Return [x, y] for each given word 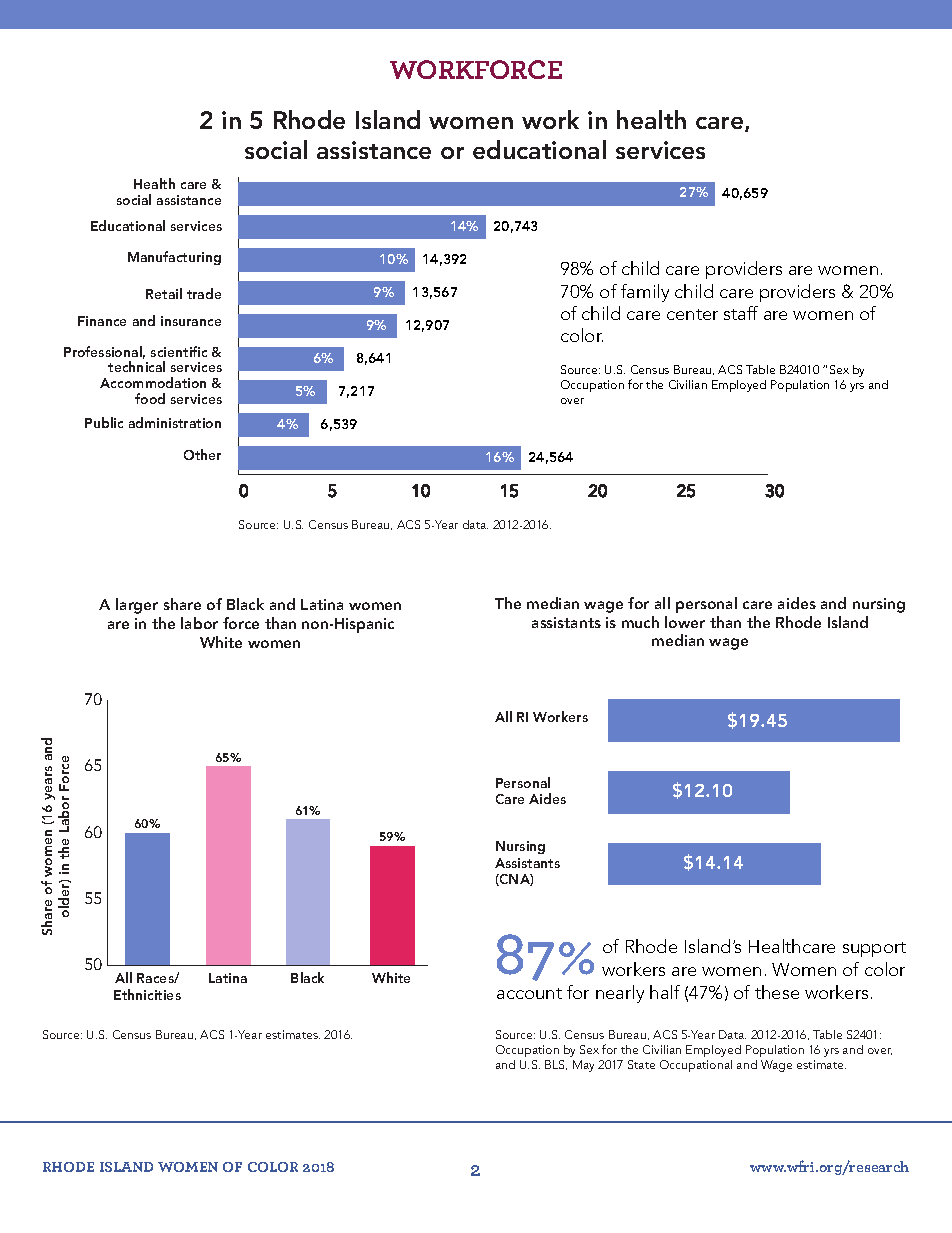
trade [204, 293]
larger [137, 606]
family [645, 293]
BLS [556, 1065]
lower [685, 622]
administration [175, 422]
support [874, 949]
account [529, 993]
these [777, 992]
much [640, 622]
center [692, 314]
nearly [620, 994]
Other [202, 454]
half [665, 992]
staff [741, 313]
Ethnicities [147, 994]
